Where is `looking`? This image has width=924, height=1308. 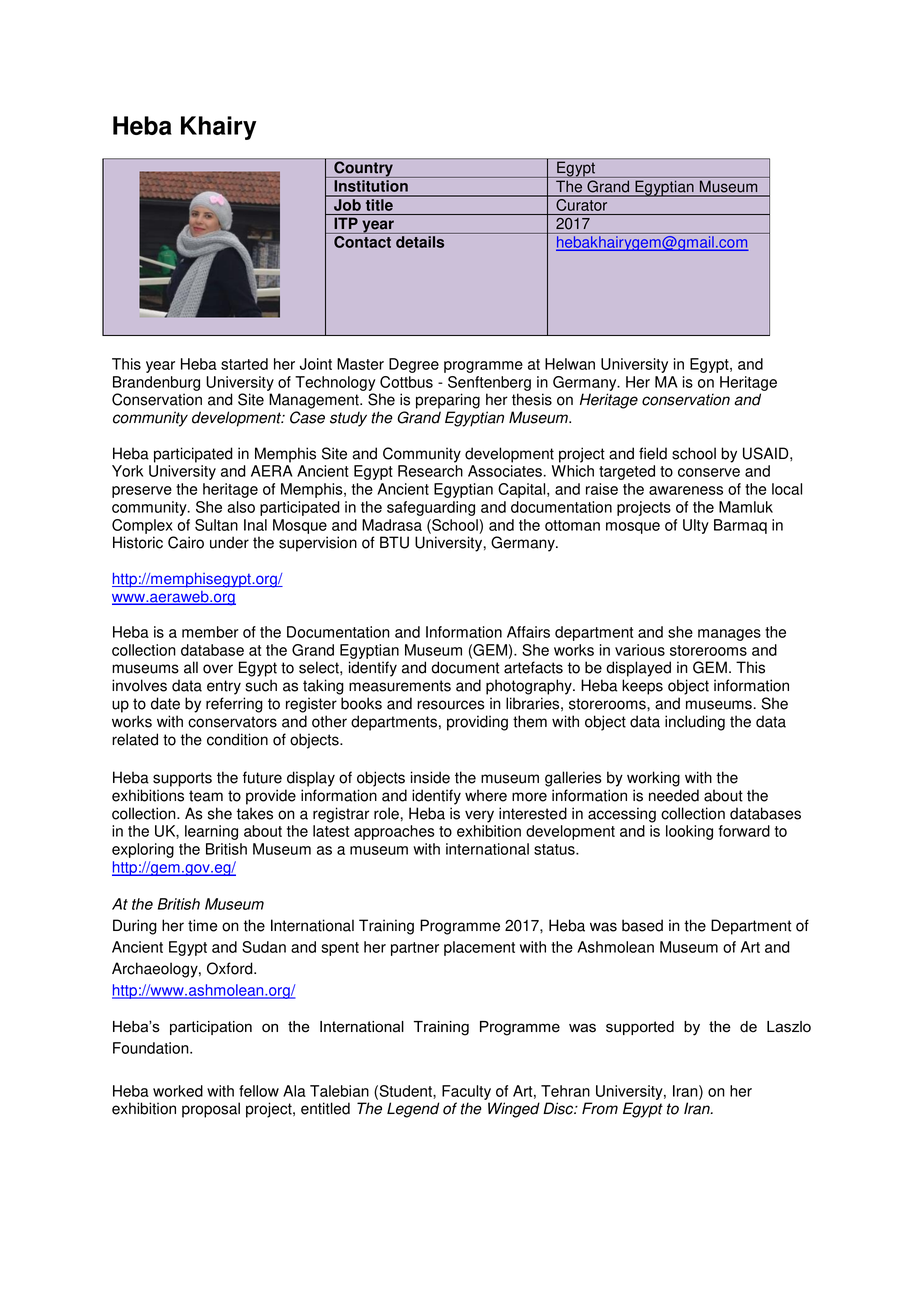 looking is located at coordinates (689, 832).
